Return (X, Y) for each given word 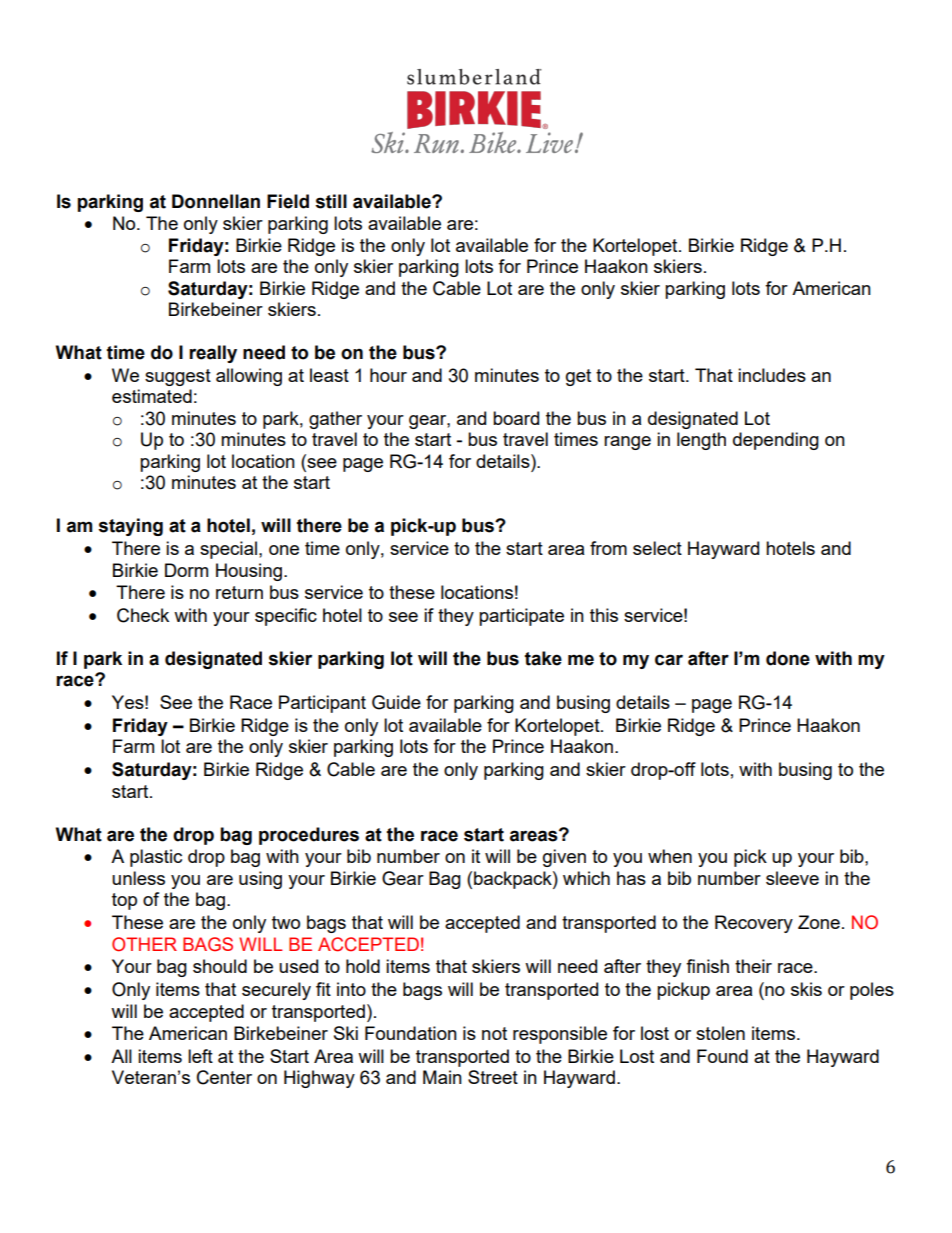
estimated (152, 396)
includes (772, 375)
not (494, 1033)
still (331, 201)
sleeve (792, 878)
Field (288, 201)
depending (776, 441)
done (788, 658)
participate (521, 617)
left (200, 1056)
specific (286, 617)
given (564, 858)
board (516, 418)
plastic (156, 858)
